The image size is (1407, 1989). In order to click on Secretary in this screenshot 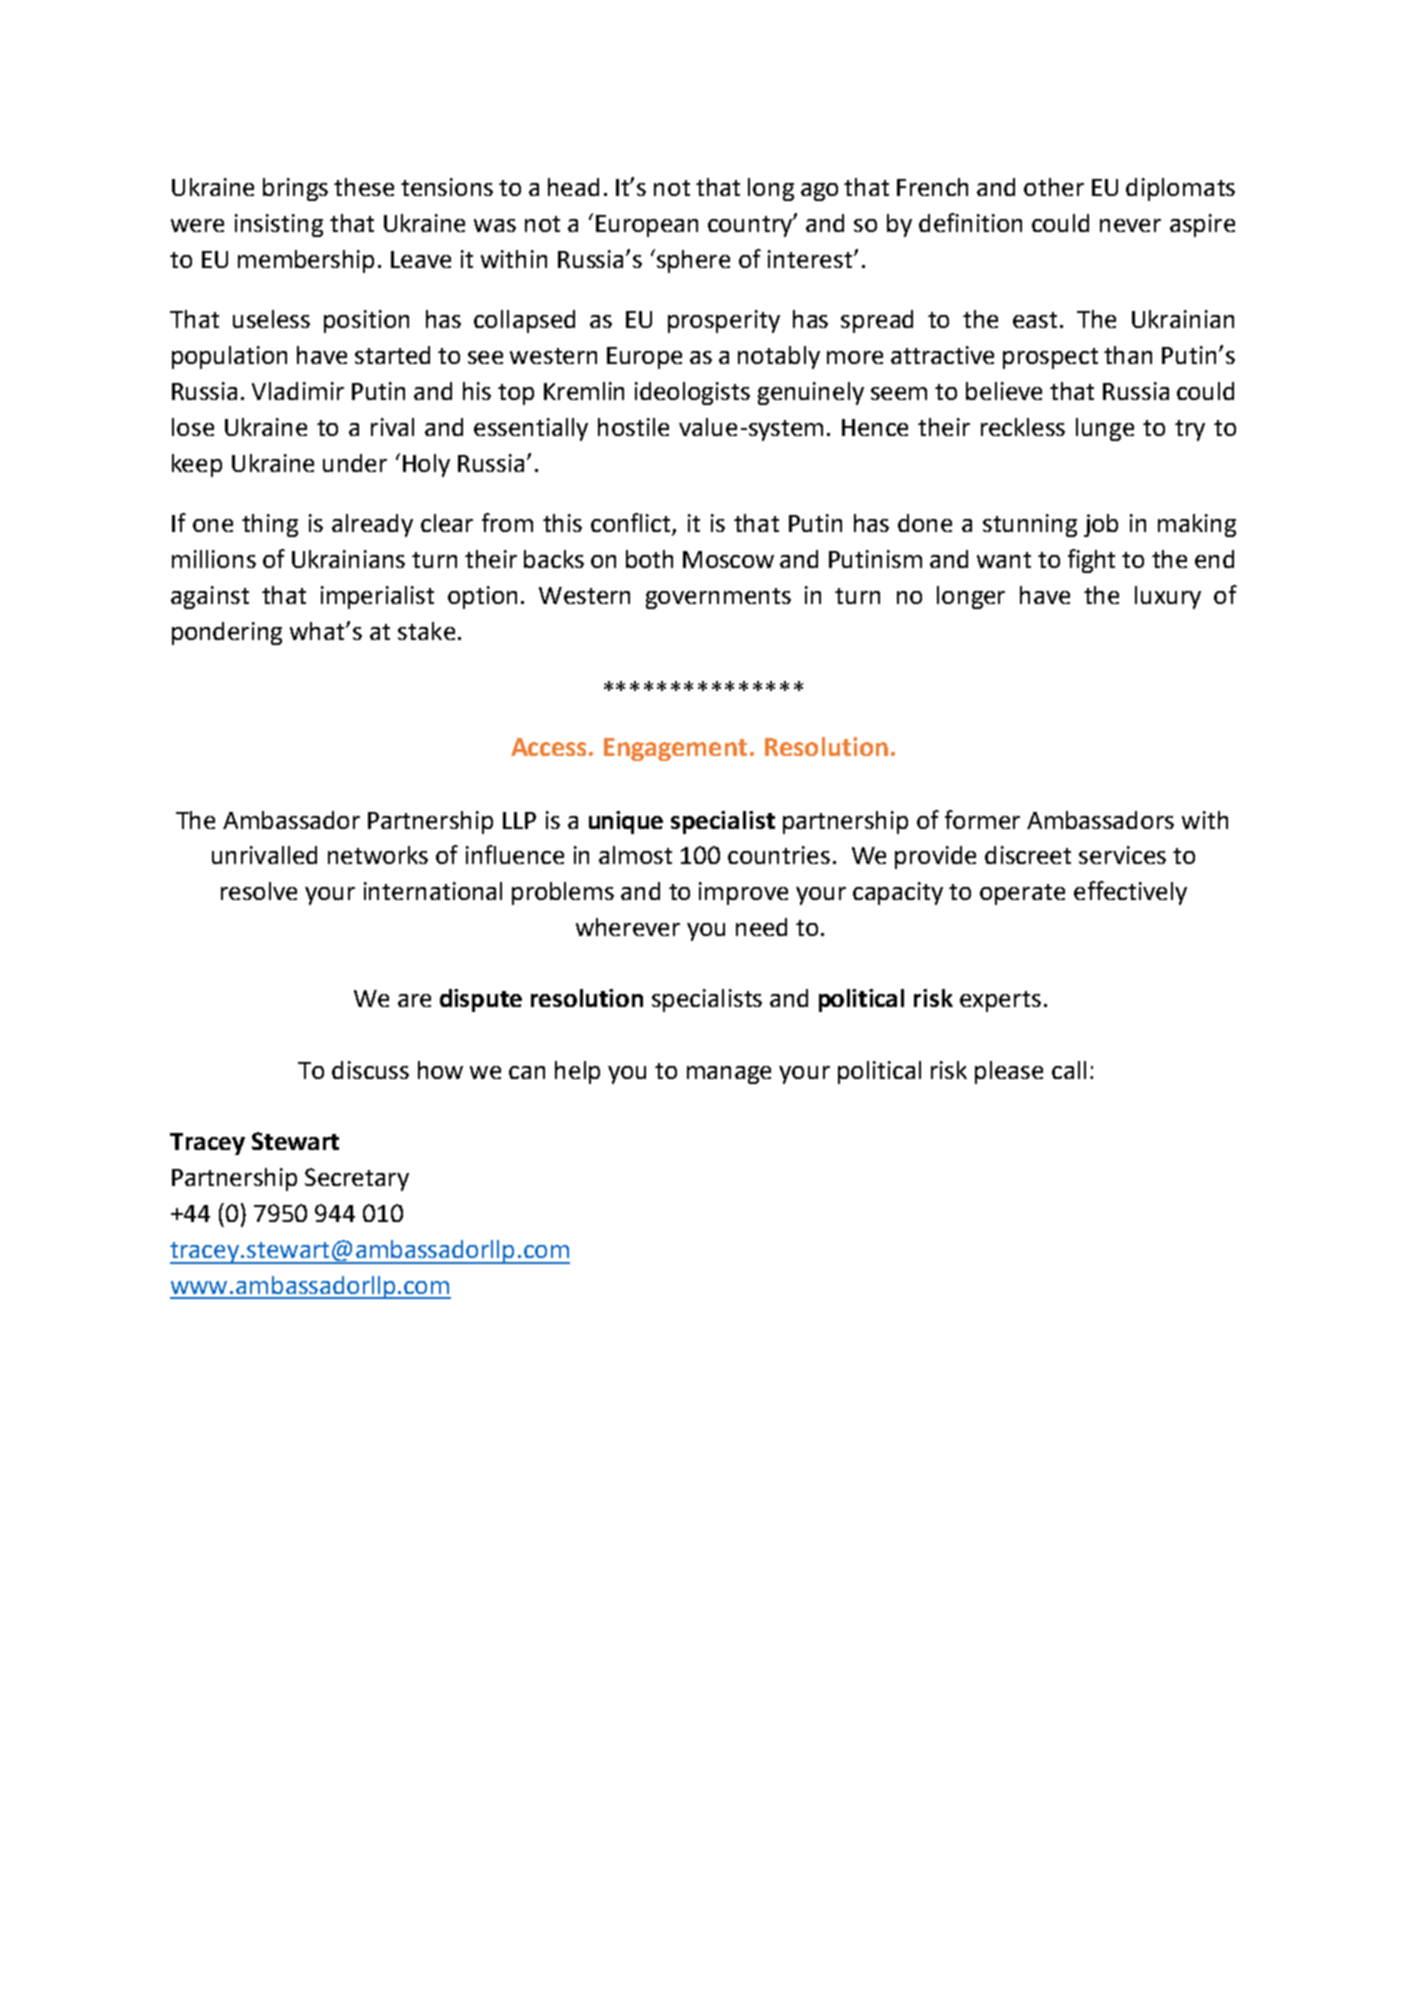, I will do `click(357, 1179)`.
